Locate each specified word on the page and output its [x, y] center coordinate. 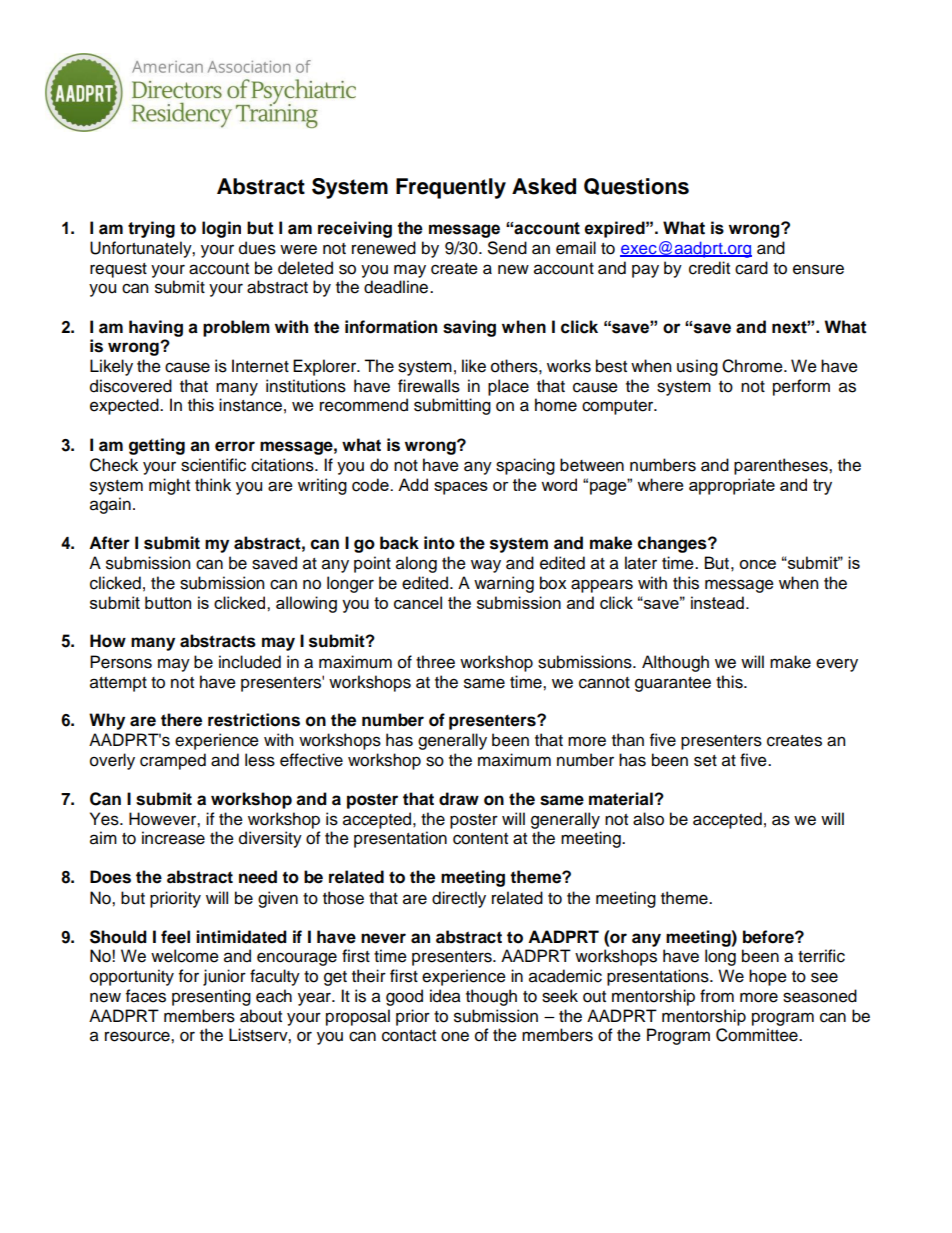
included [250, 662]
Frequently [451, 188]
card [751, 268]
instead [717, 602]
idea [445, 996]
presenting [211, 997]
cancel [418, 602]
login [221, 229]
